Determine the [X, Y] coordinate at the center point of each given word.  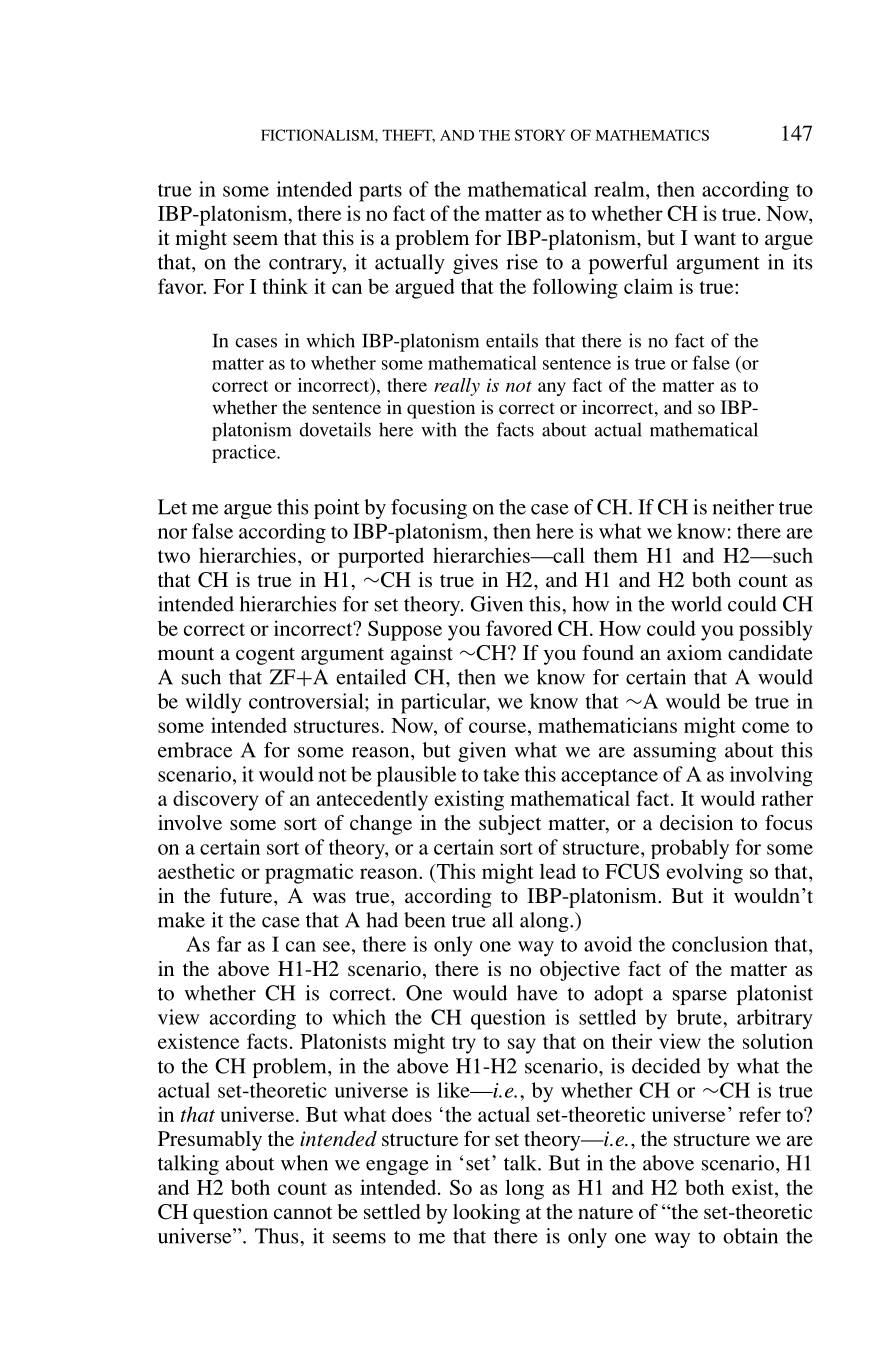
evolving [704, 873]
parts [380, 193]
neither [743, 507]
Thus [278, 1236]
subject [510, 825]
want [715, 238]
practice [245, 454]
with [439, 429]
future [247, 895]
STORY [540, 135]
